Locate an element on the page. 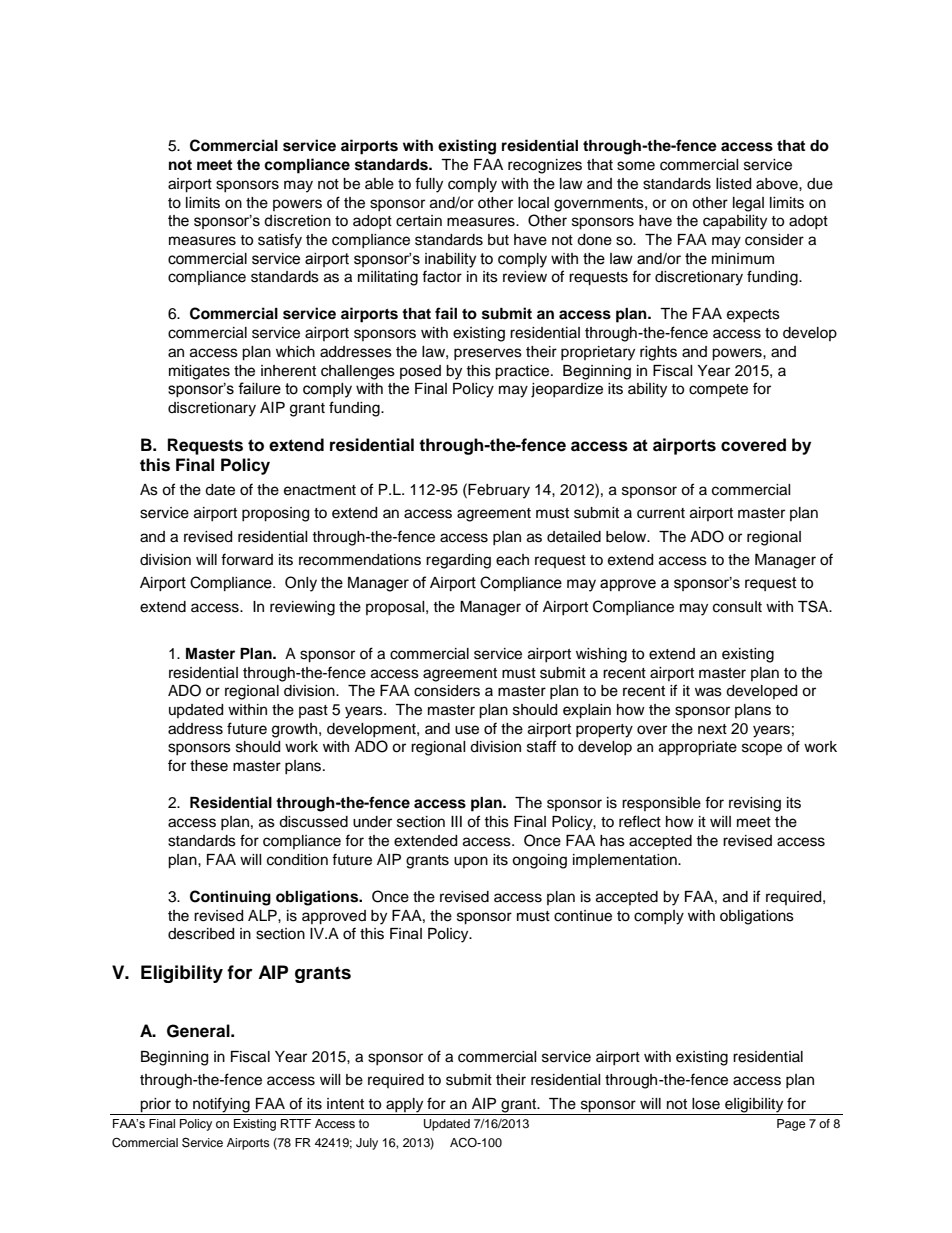 The width and height of the document is (952, 1233). legal is located at coordinates (748, 204).
